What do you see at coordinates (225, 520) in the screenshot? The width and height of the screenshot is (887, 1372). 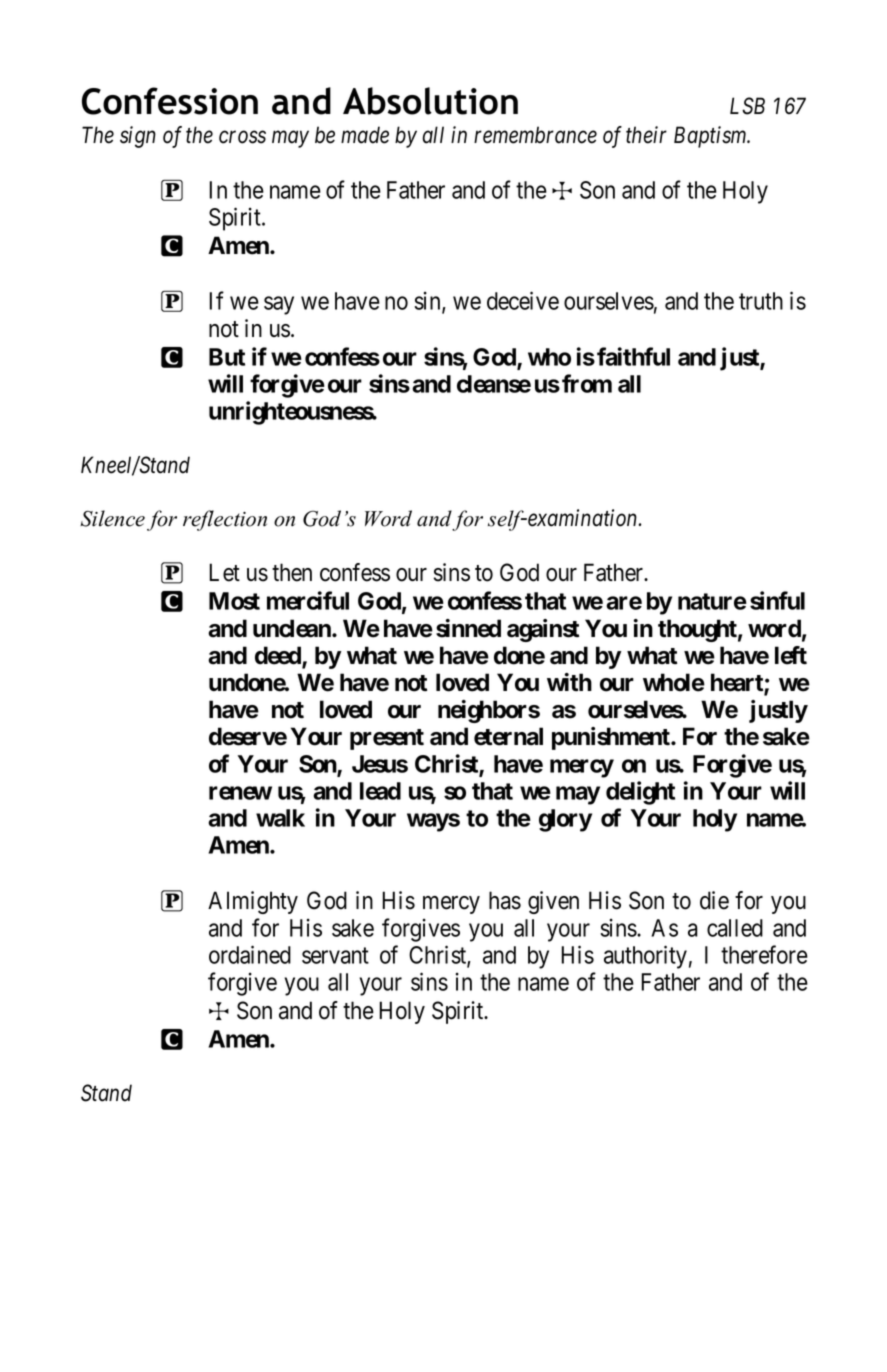 I see `reflection` at bounding box center [225, 520].
